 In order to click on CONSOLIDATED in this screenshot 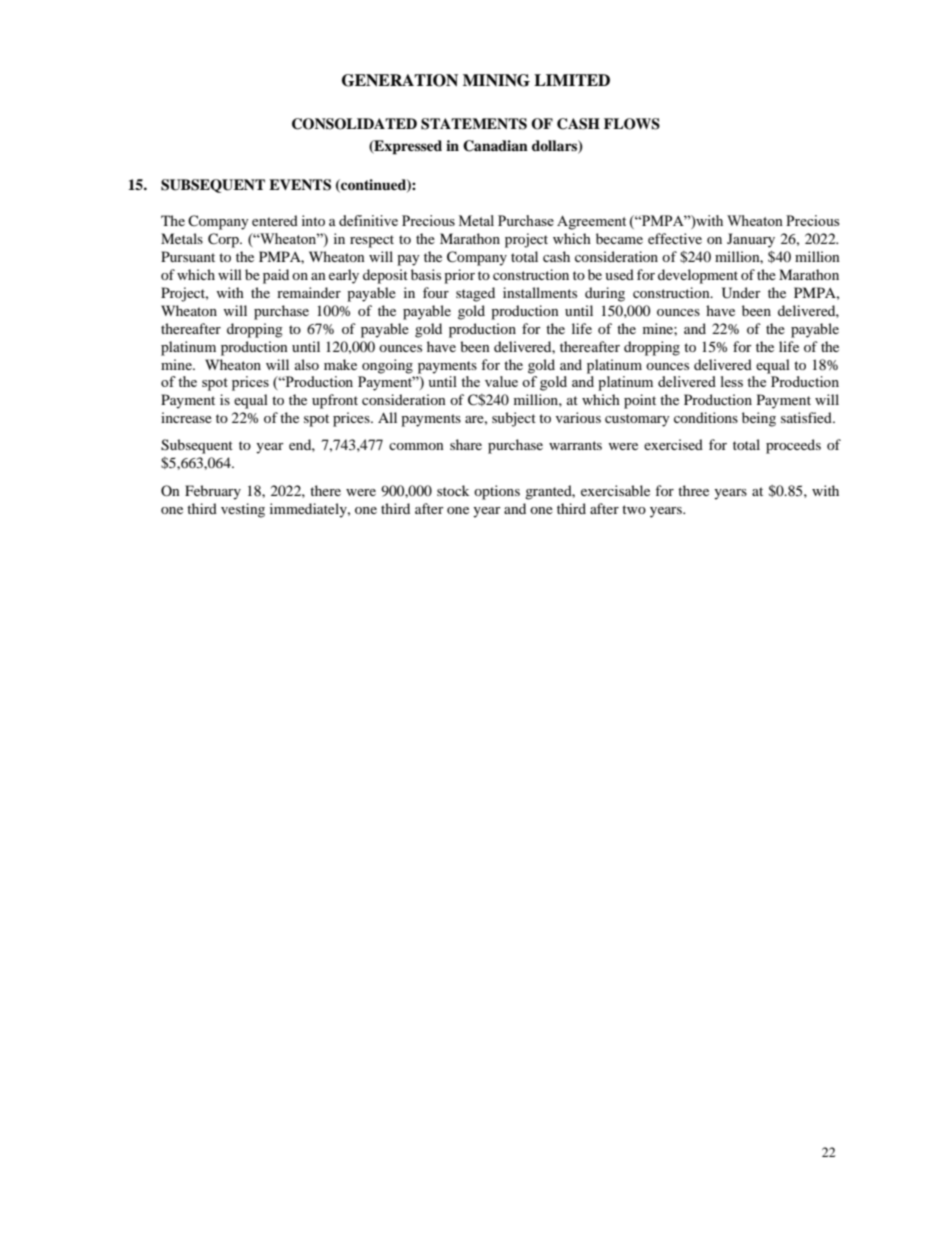, I will do `click(354, 124)`.
